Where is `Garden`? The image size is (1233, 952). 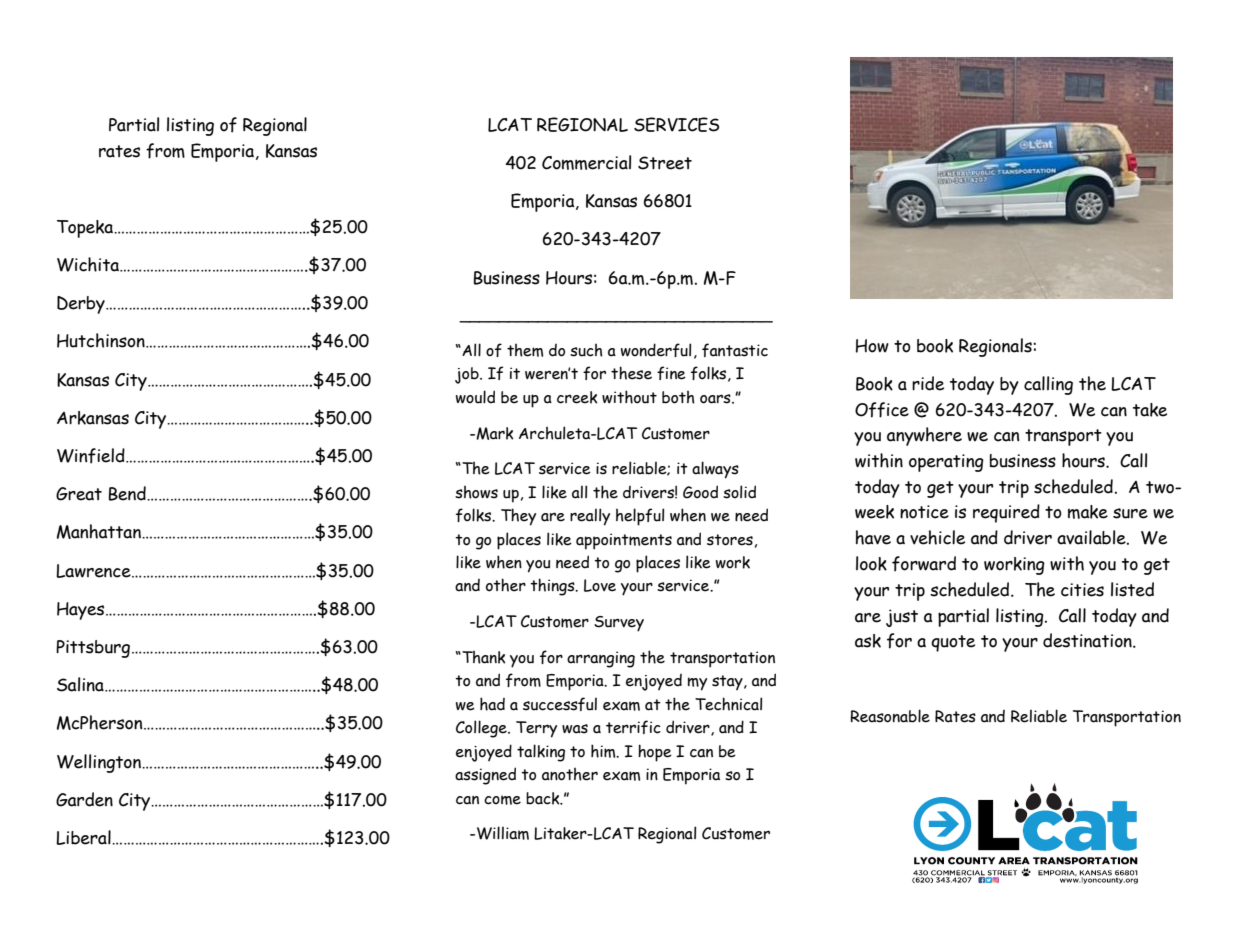 Garden is located at coordinates (84, 799).
